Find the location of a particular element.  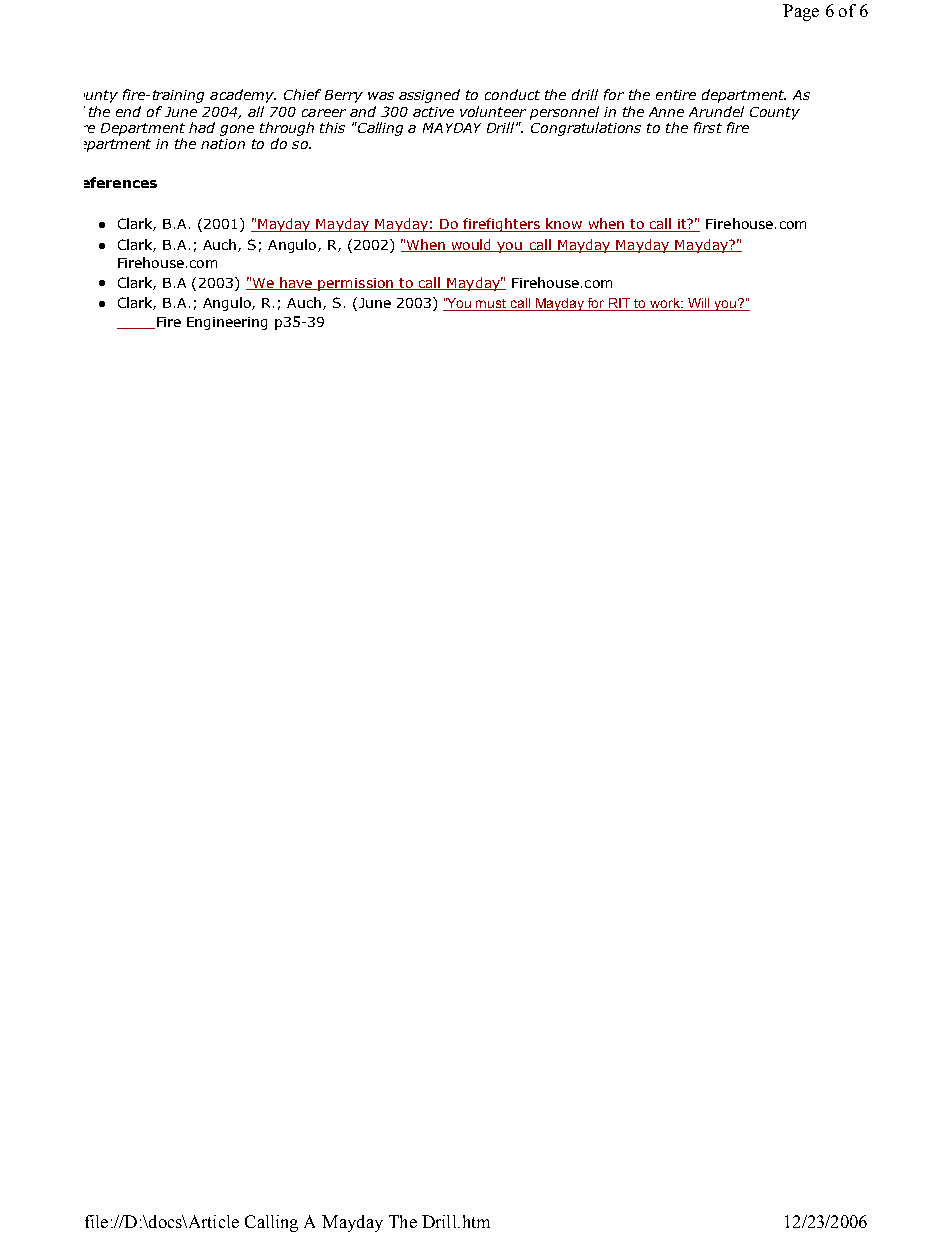

Will is located at coordinates (699, 304).
